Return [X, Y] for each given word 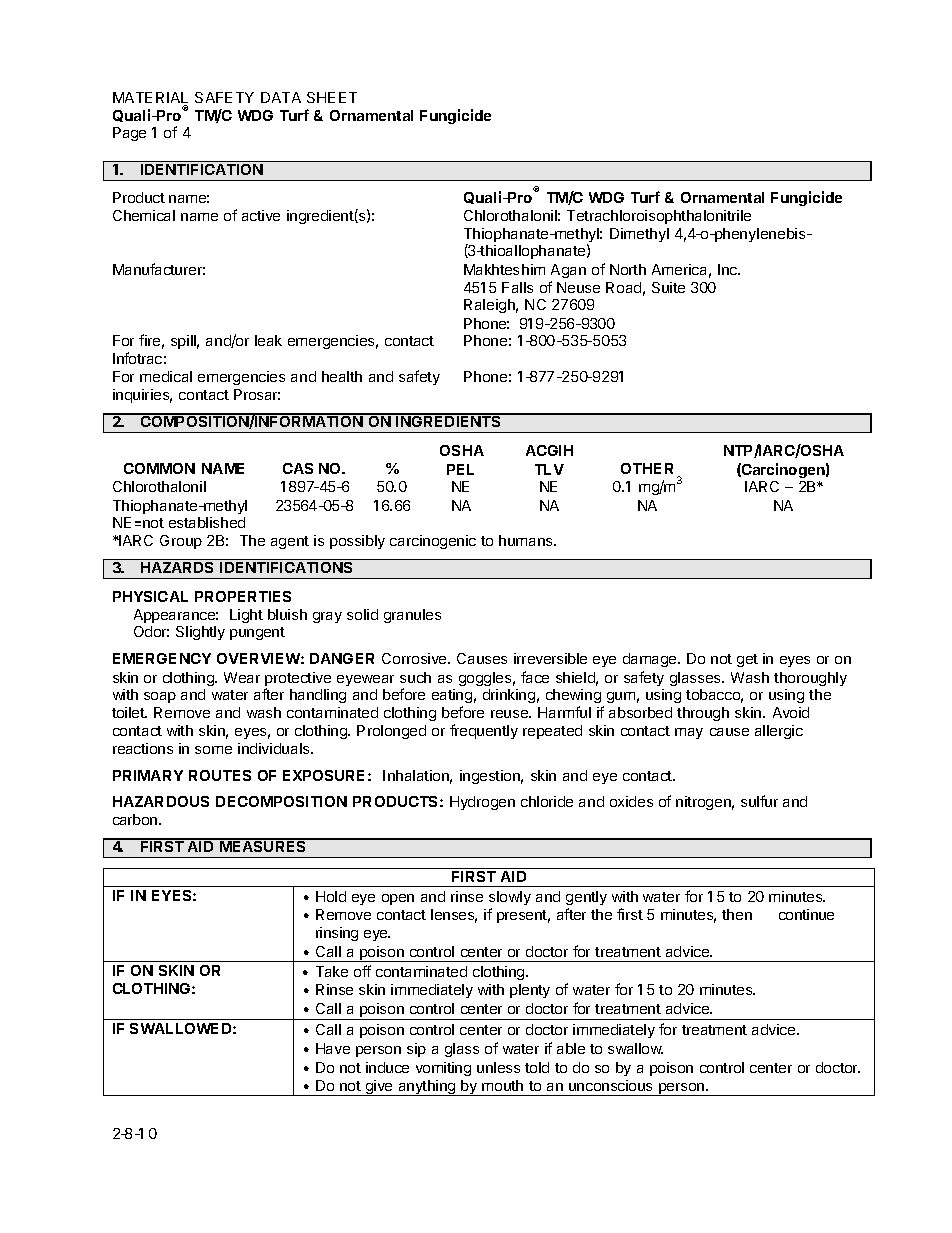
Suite [668, 287]
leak [268, 340]
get [747, 660]
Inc [729, 269]
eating [452, 696]
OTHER [647, 468]
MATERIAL [150, 99]
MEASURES [263, 845]
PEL [460, 469]
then [737, 914]
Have [333, 1048]
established [207, 522]
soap [160, 697]
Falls [517, 287]
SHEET [332, 97]
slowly [510, 898]
